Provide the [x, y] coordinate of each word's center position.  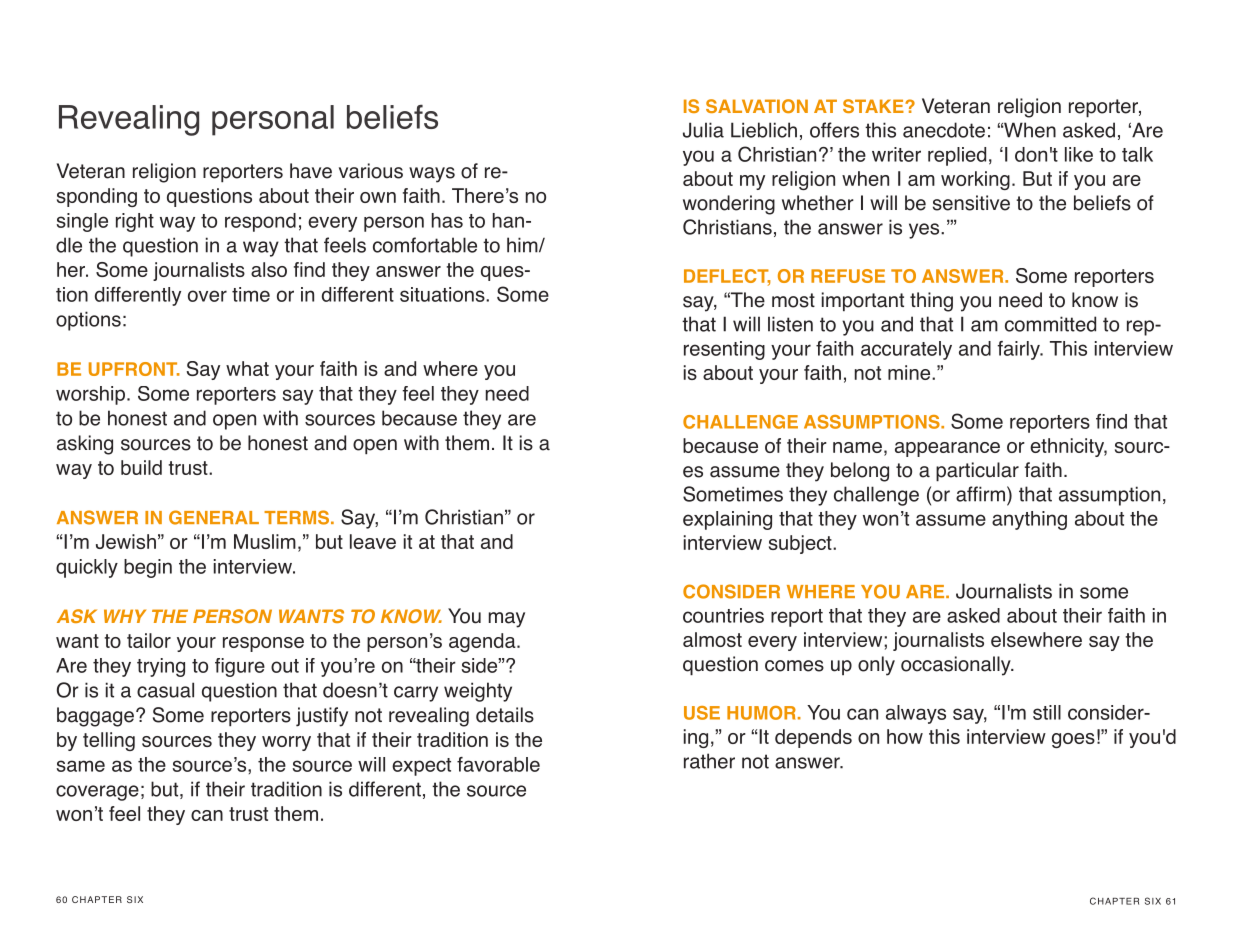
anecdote [944, 130]
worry [286, 743]
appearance [947, 449]
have [311, 171]
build [141, 467]
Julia [703, 130]
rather [709, 761]
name [857, 447]
